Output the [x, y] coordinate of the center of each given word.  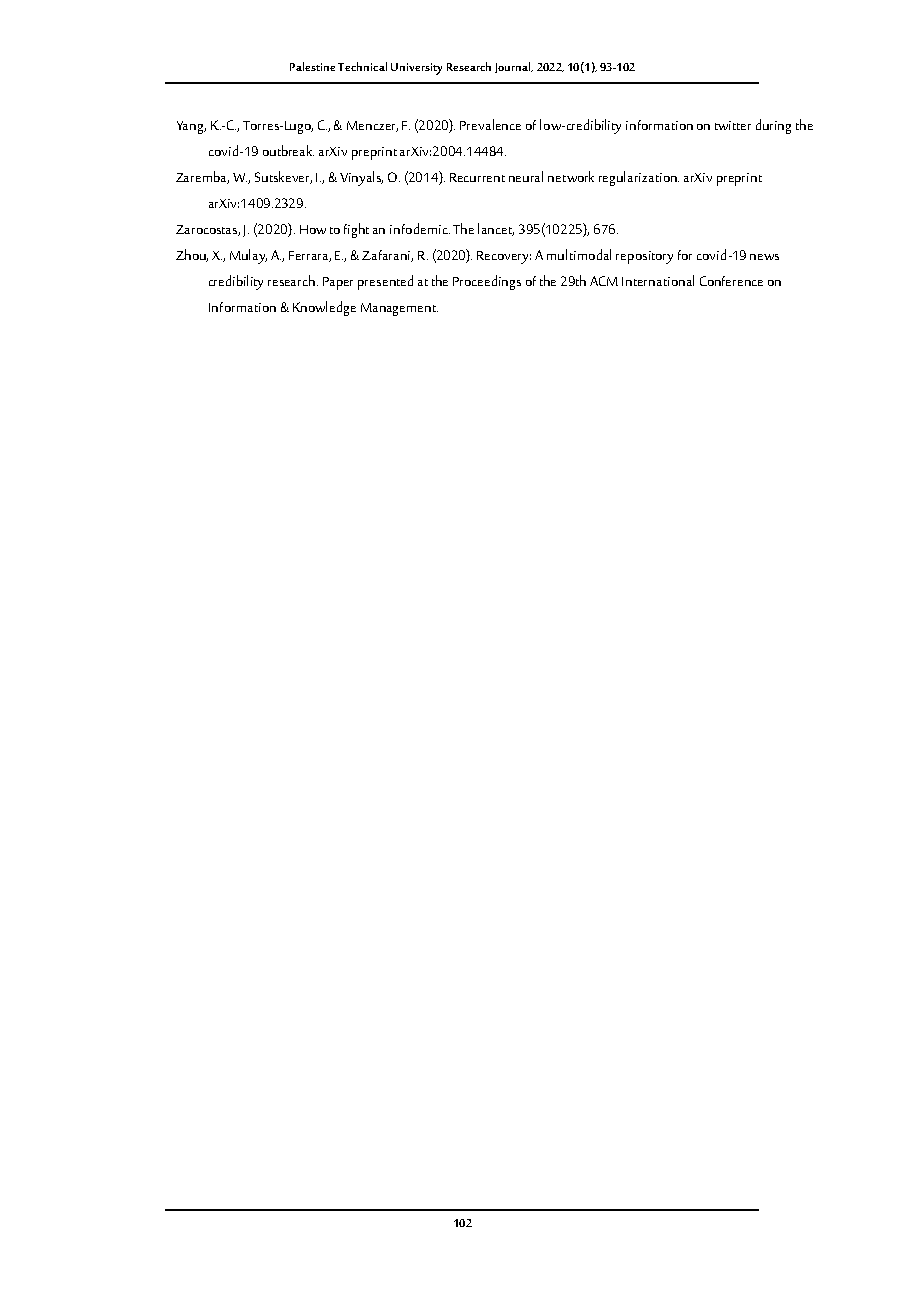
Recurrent [477, 177]
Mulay [248, 256]
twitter [733, 125]
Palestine [312, 66]
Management [399, 309]
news [764, 257]
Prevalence [490, 124]
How [313, 229]
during [773, 126]
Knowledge [324, 308]
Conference [731, 281]
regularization [639, 178]
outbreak [288, 150]
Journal [514, 67]
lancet [496, 229]
